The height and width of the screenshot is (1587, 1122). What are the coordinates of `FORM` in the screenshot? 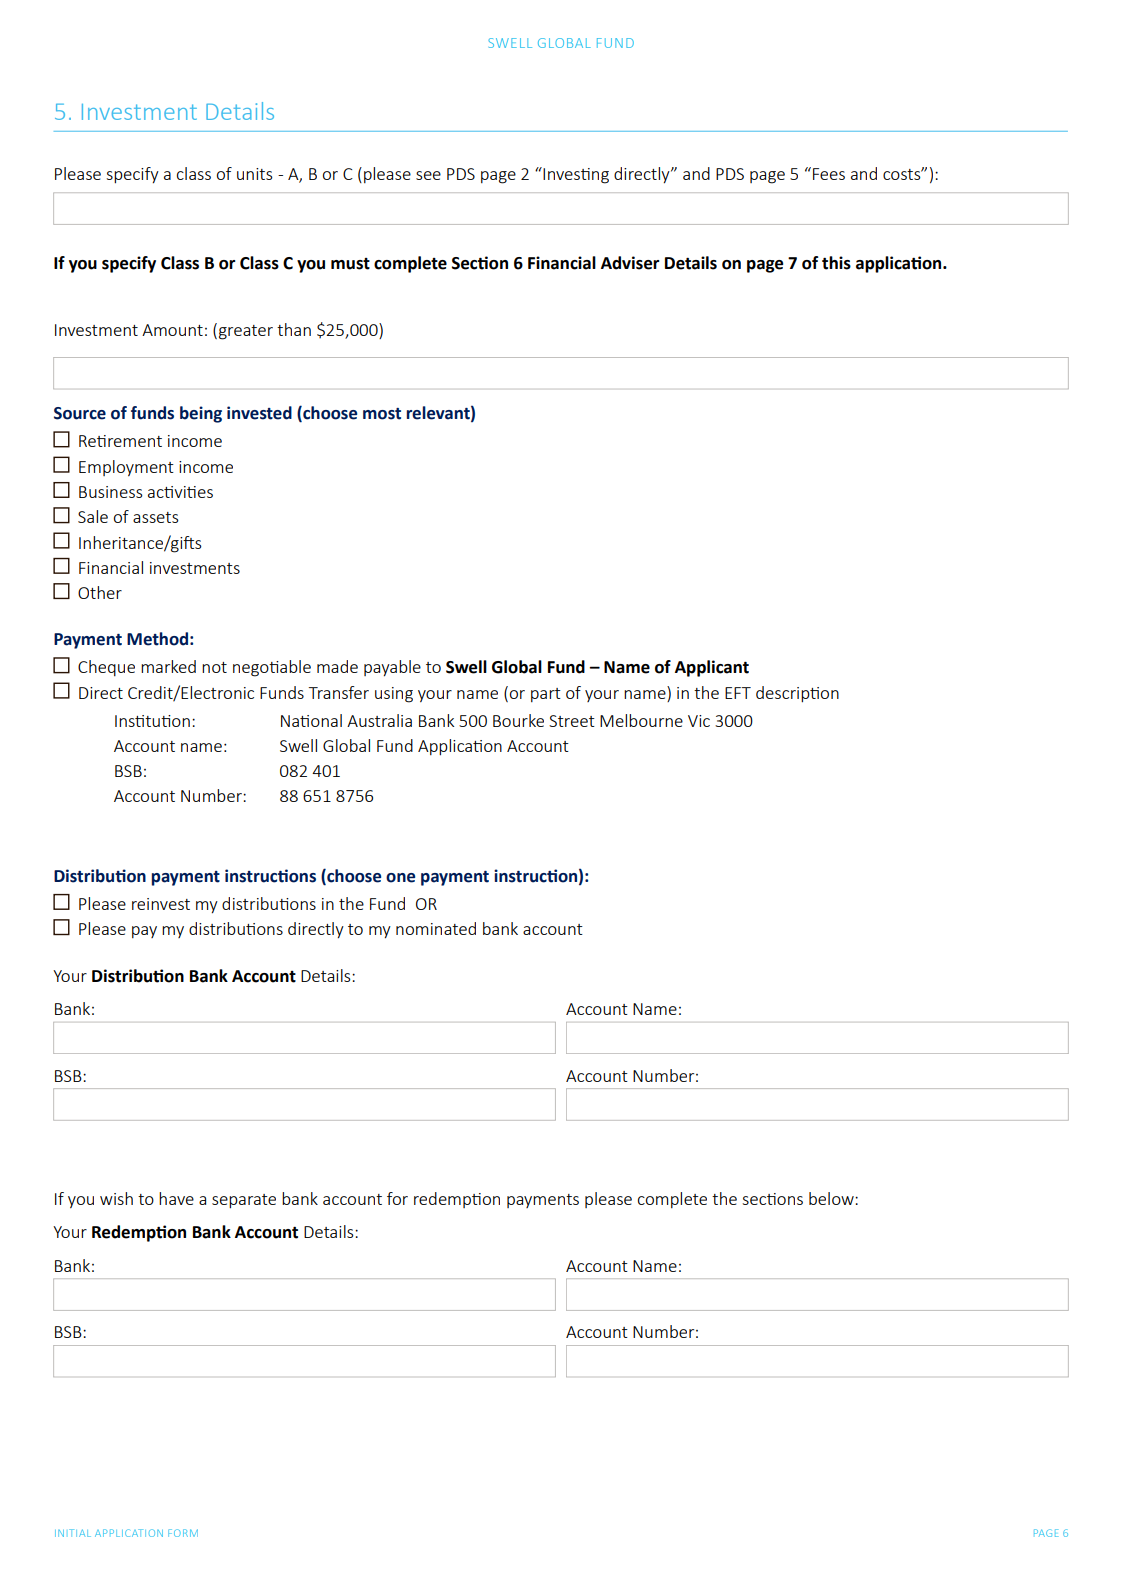 It's located at (183, 1533).
